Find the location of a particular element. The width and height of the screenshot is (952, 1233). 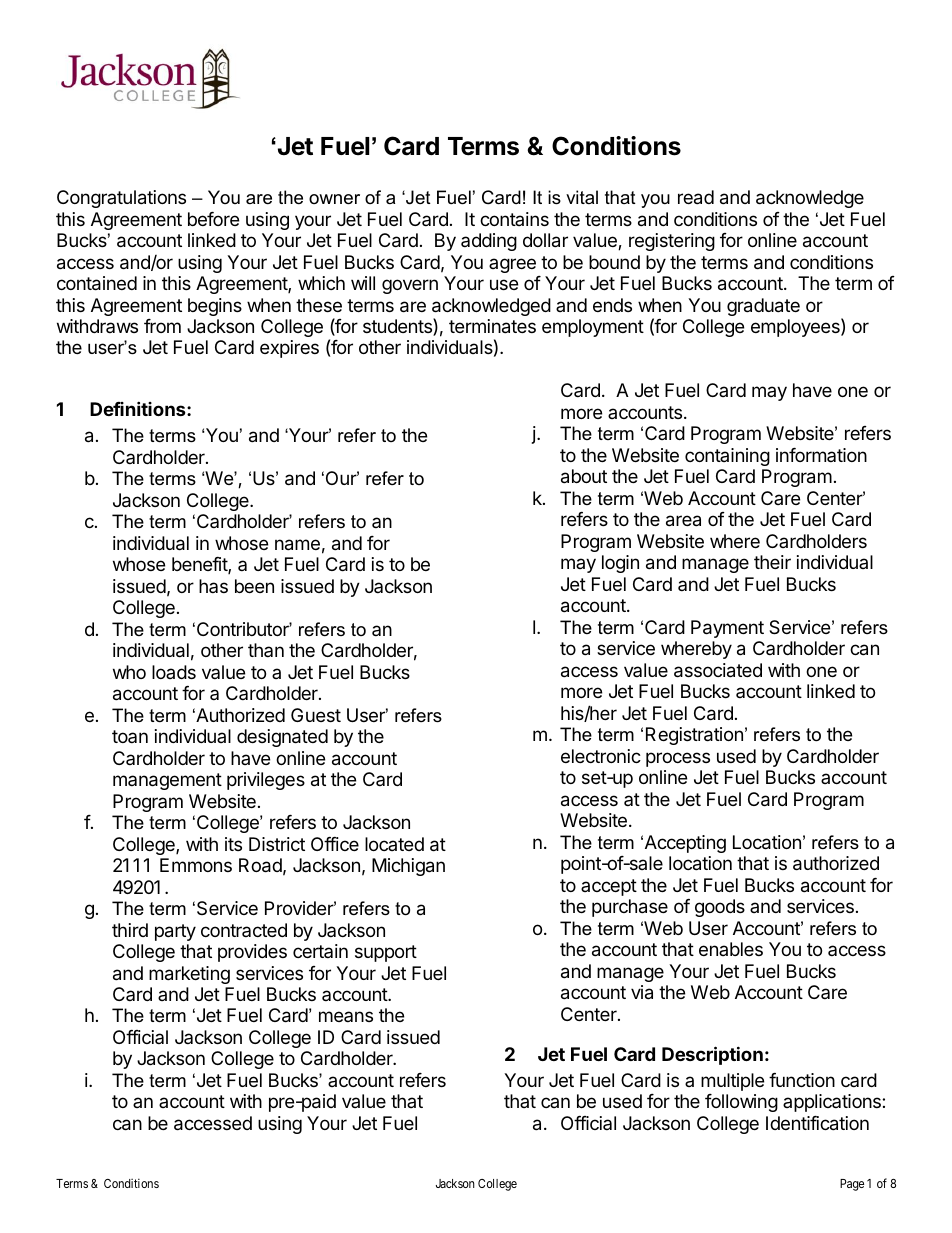

party is located at coordinates (175, 932).
